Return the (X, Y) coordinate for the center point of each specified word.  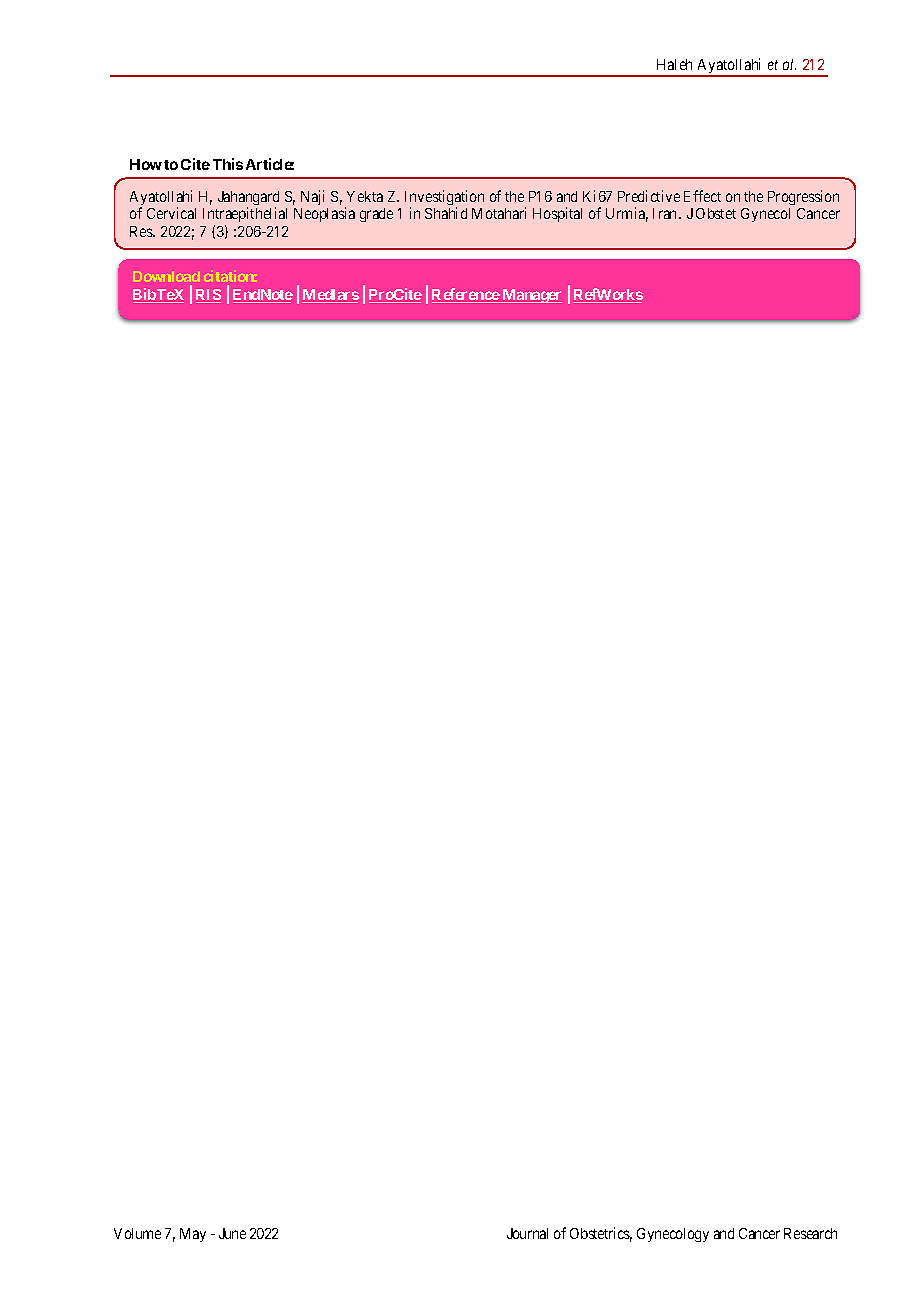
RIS (208, 296)
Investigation (444, 199)
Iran (666, 213)
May (193, 1235)
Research (810, 1233)
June (232, 1233)
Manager (531, 296)
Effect (702, 196)
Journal (527, 1233)
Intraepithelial (245, 216)
